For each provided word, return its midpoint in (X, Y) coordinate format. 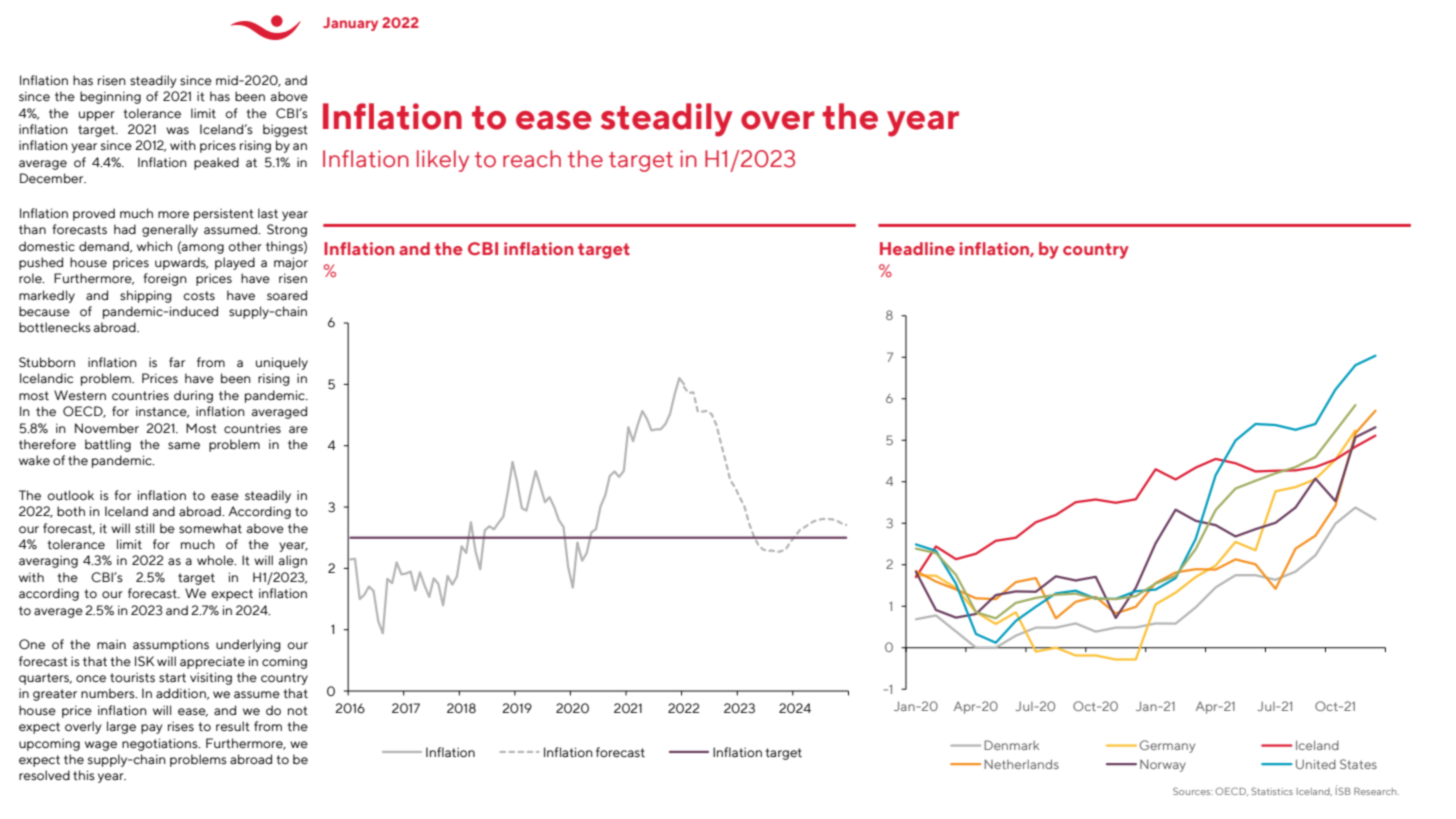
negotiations (161, 744)
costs (199, 296)
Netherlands (1021, 764)
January (350, 24)
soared (287, 295)
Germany (1167, 746)
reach (532, 159)
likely (443, 161)
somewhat (210, 528)
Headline (917, 248)
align (292, 561)
